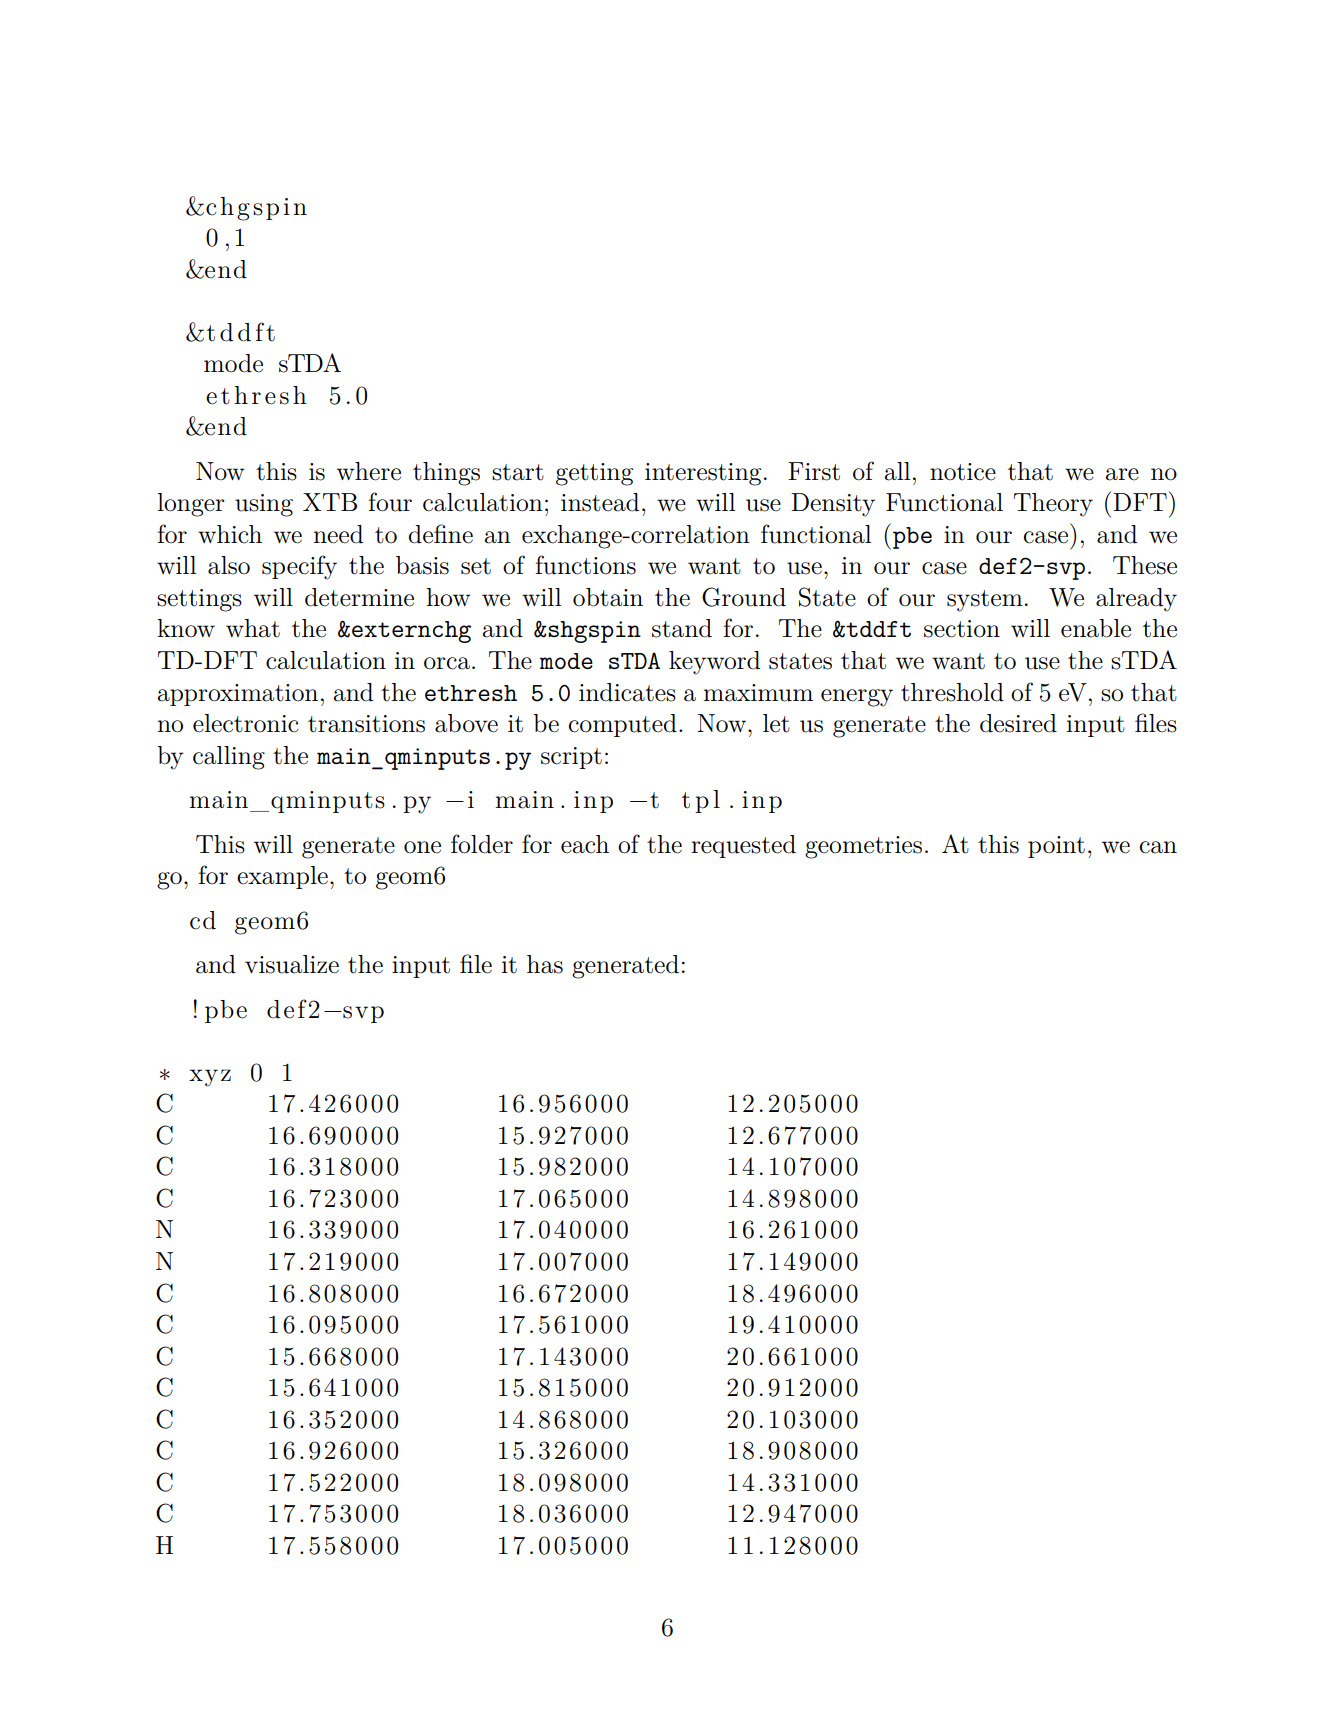  I want to click on xyz, so click(210, 1078).
